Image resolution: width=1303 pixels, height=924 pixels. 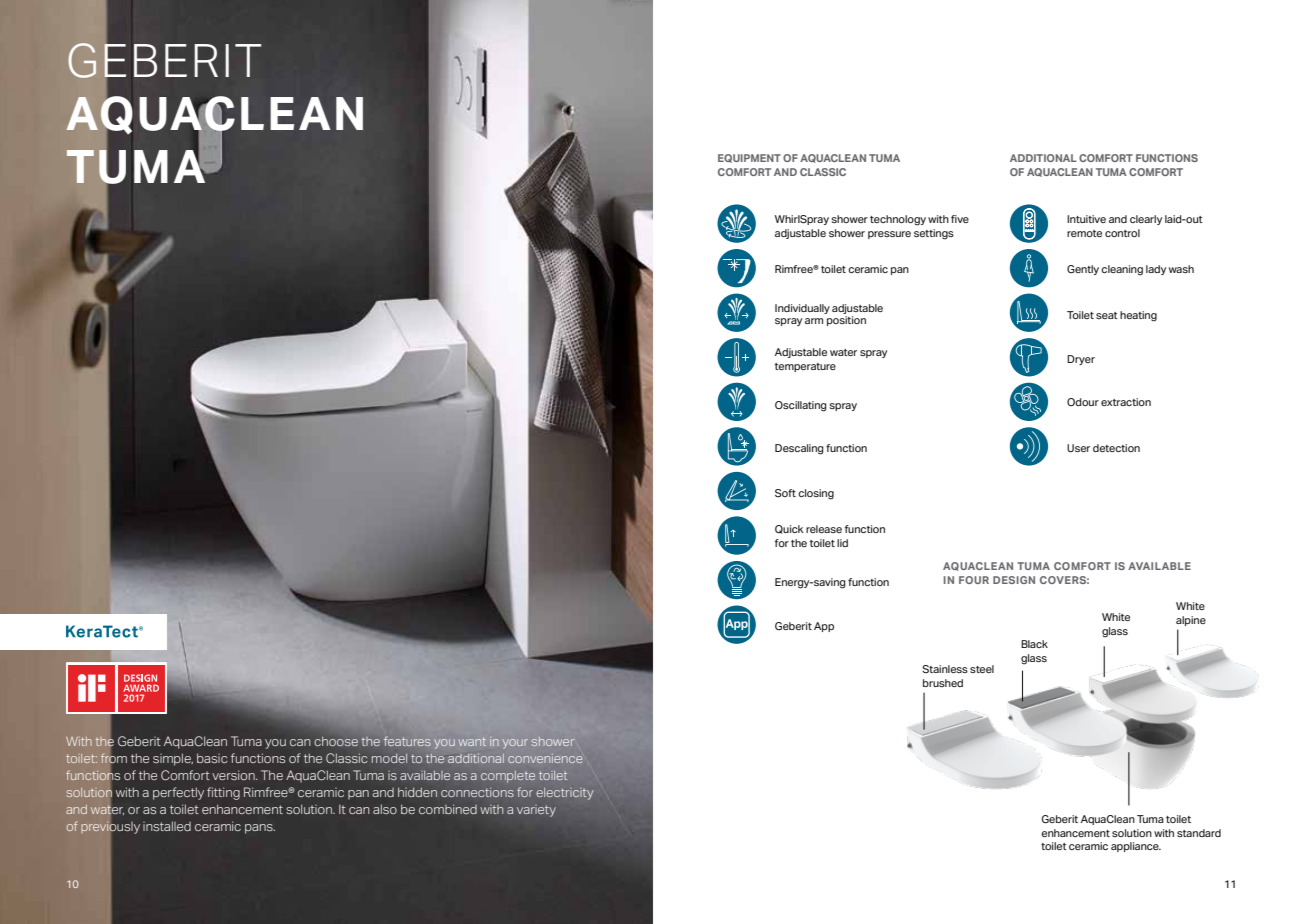 I want to click on Black, so click(x=1034, y=644).
